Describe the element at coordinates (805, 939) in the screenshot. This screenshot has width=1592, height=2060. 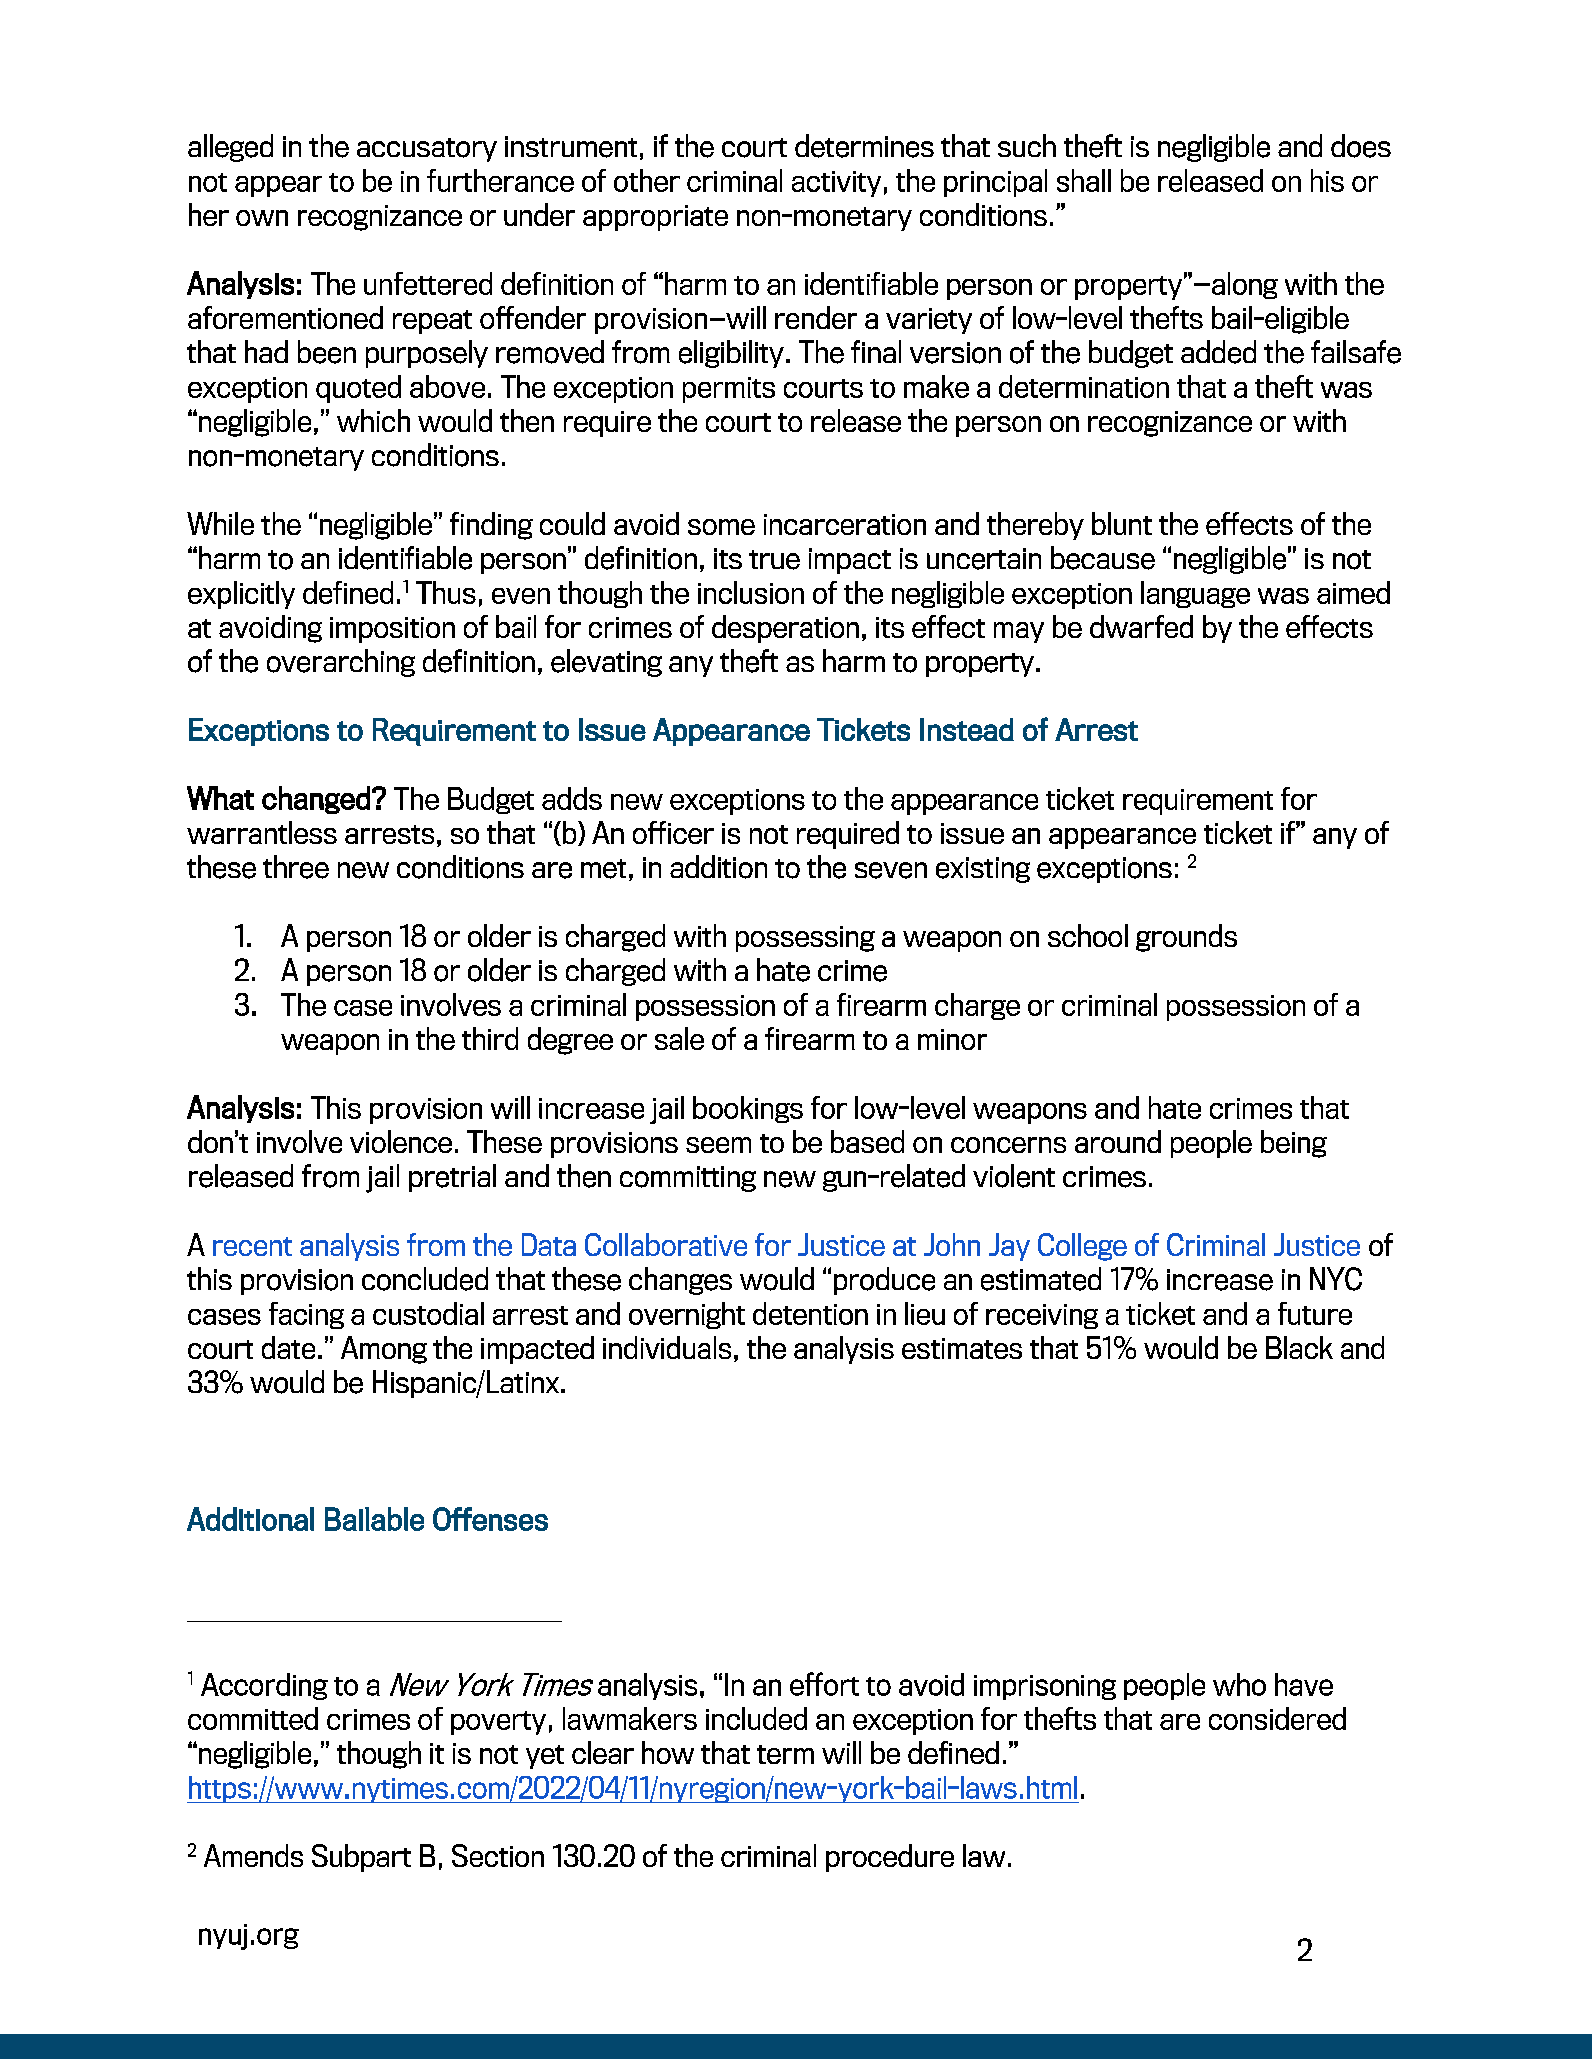
I see `possessing` at that location.
